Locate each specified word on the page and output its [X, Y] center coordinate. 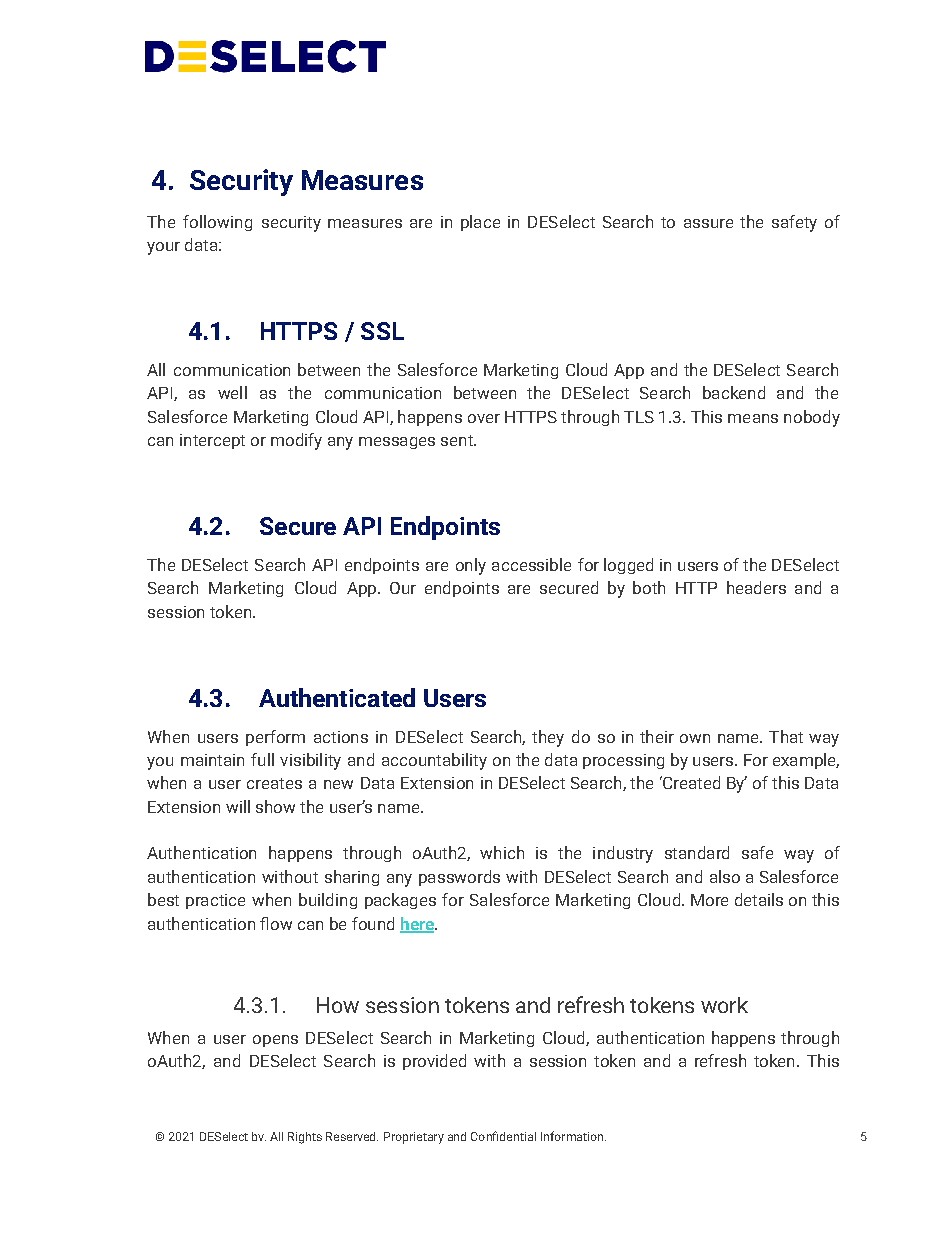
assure [708, 223]
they [548, 738]
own [695, 738]
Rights [305, 1138]
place [480, 223]
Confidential [503, 1136]
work [724, 1005]
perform [275, 738]
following [217, 223]
